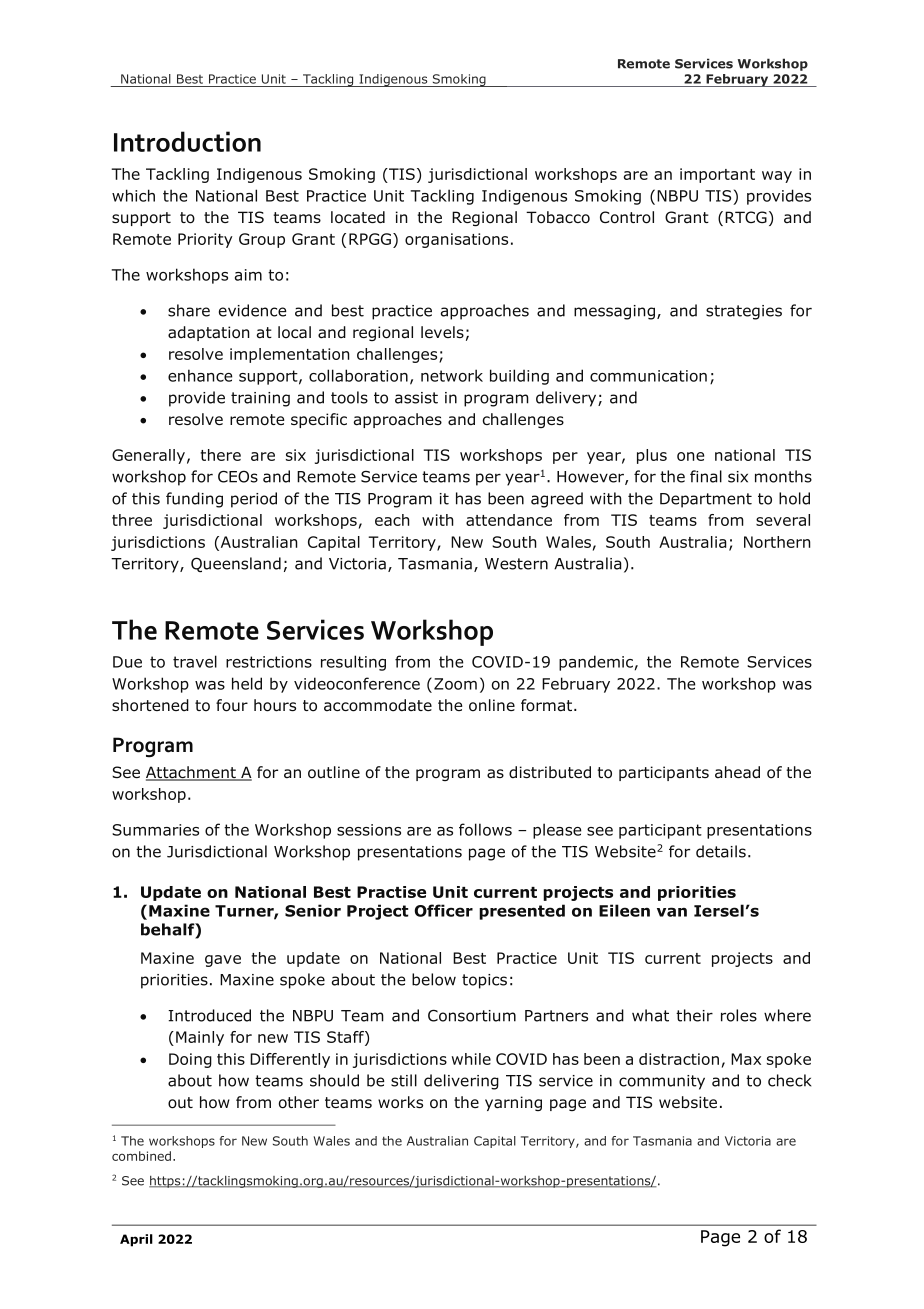 The image size is (924, 1309). What do you see at coordinates (472, 1016) in the image?
I see `Consortium` at bounding box center [472, 1016].
